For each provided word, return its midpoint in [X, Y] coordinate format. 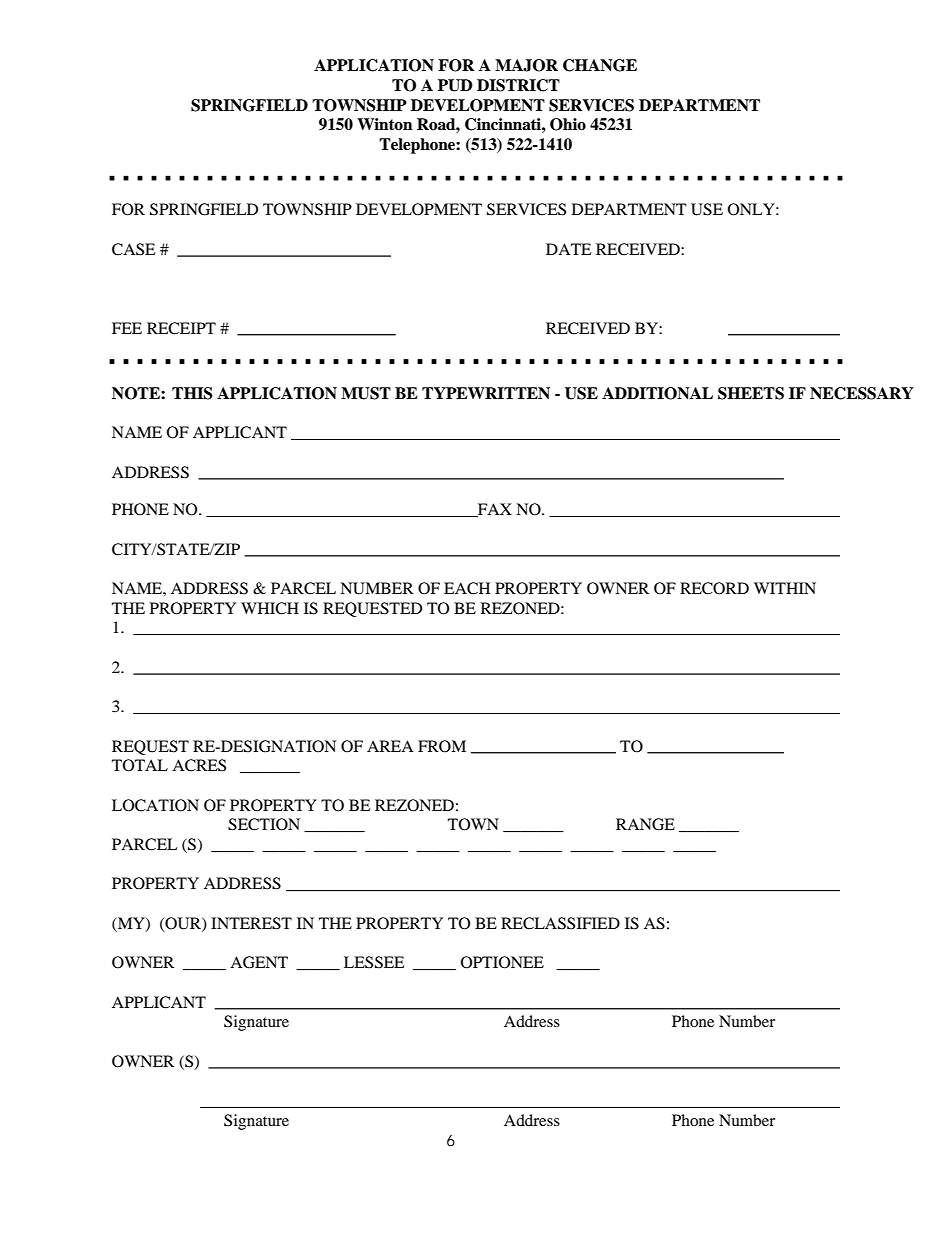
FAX [494, 510]
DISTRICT [518, 85]
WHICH [270, 608]
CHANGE [600, 65]
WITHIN [785, 588]
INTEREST [251, 923]
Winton [385, 124]
